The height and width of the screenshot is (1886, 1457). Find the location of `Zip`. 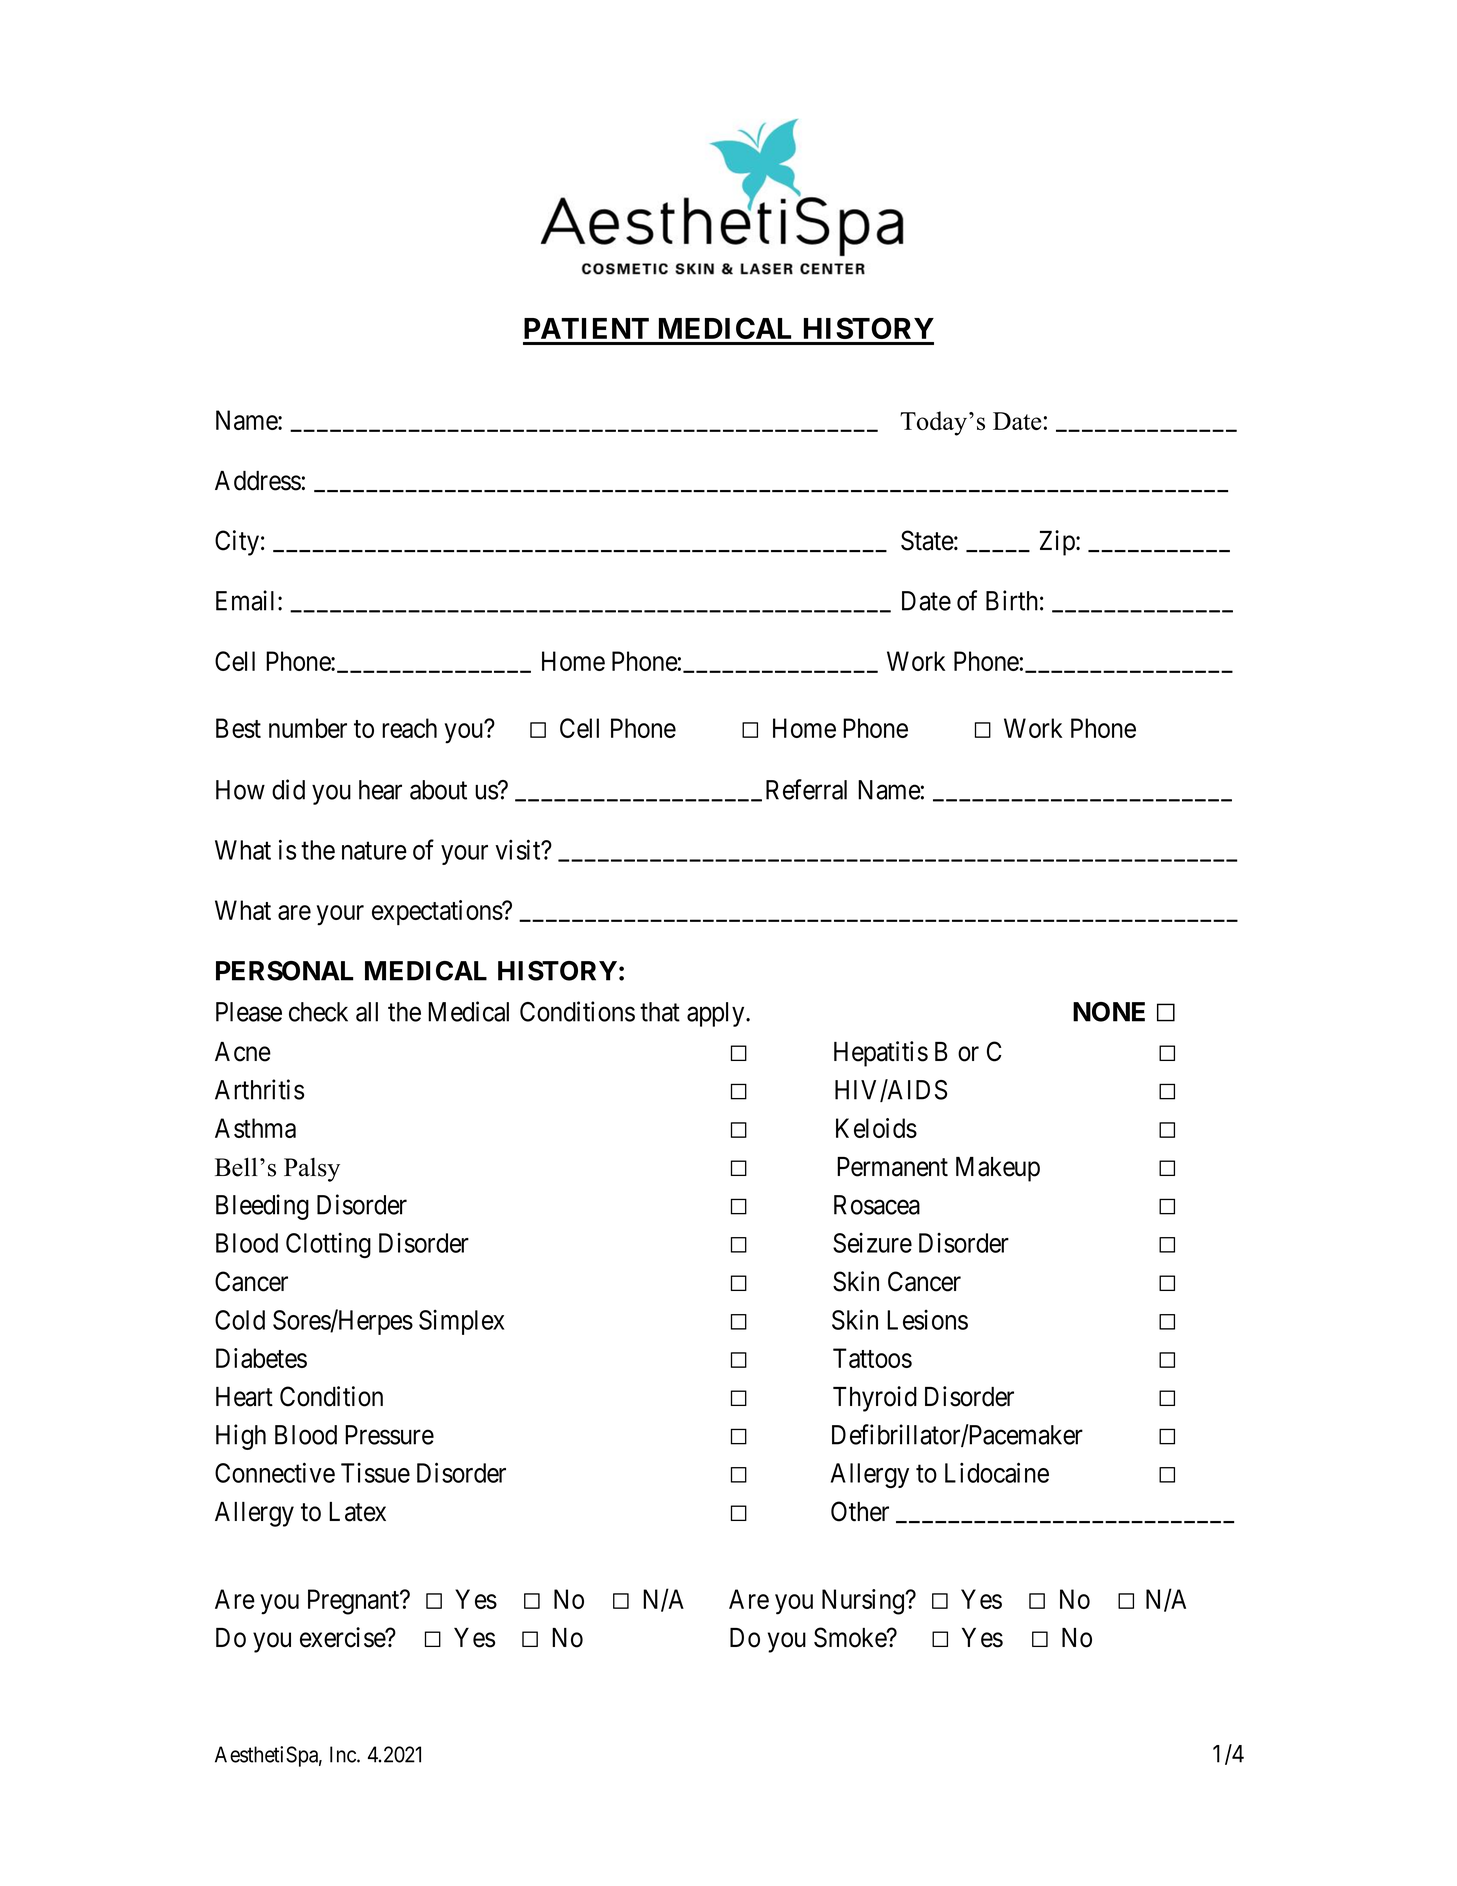

Zip is located at coordinates (1058, 543).
